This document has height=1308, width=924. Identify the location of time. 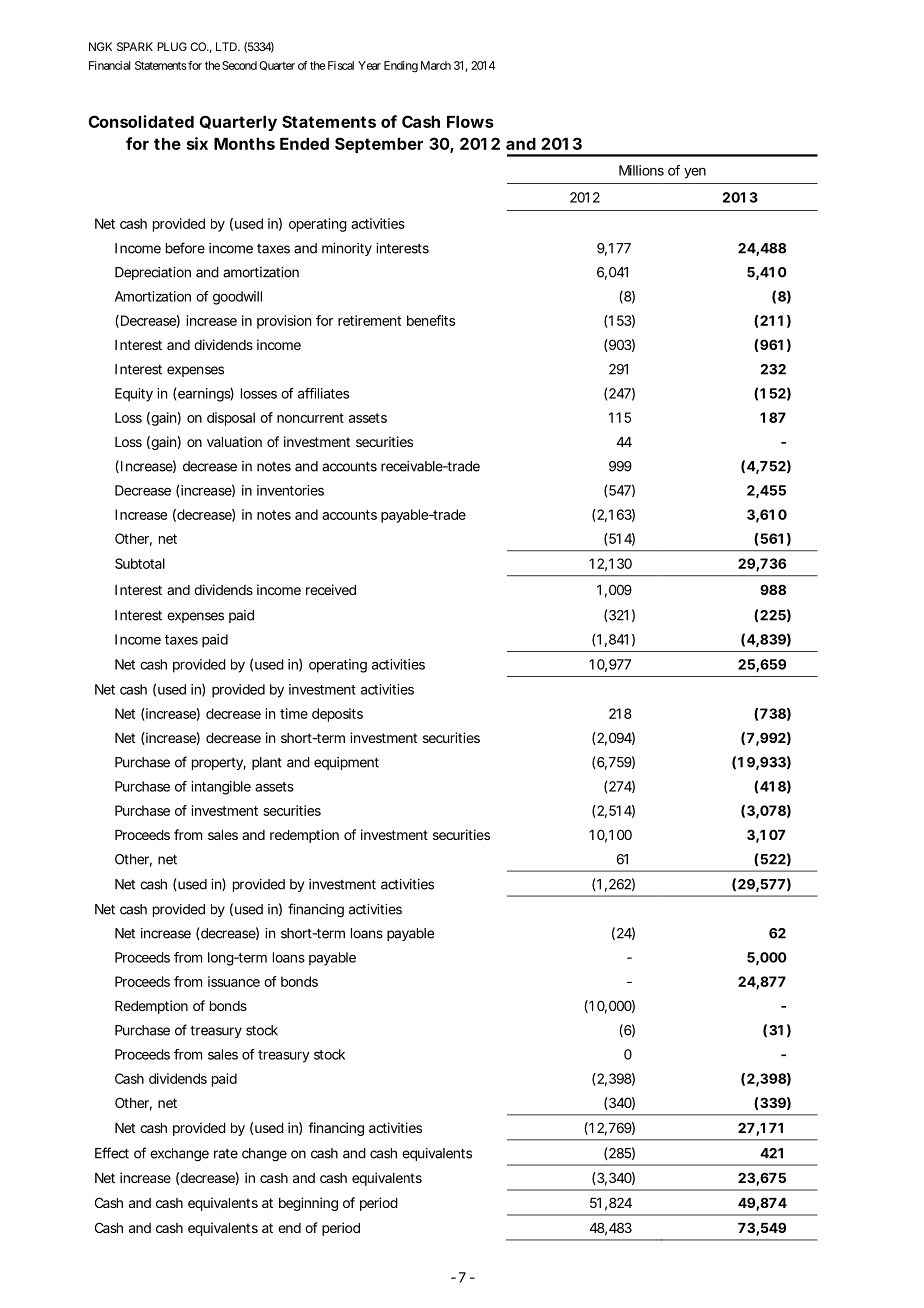
(294, 713).
